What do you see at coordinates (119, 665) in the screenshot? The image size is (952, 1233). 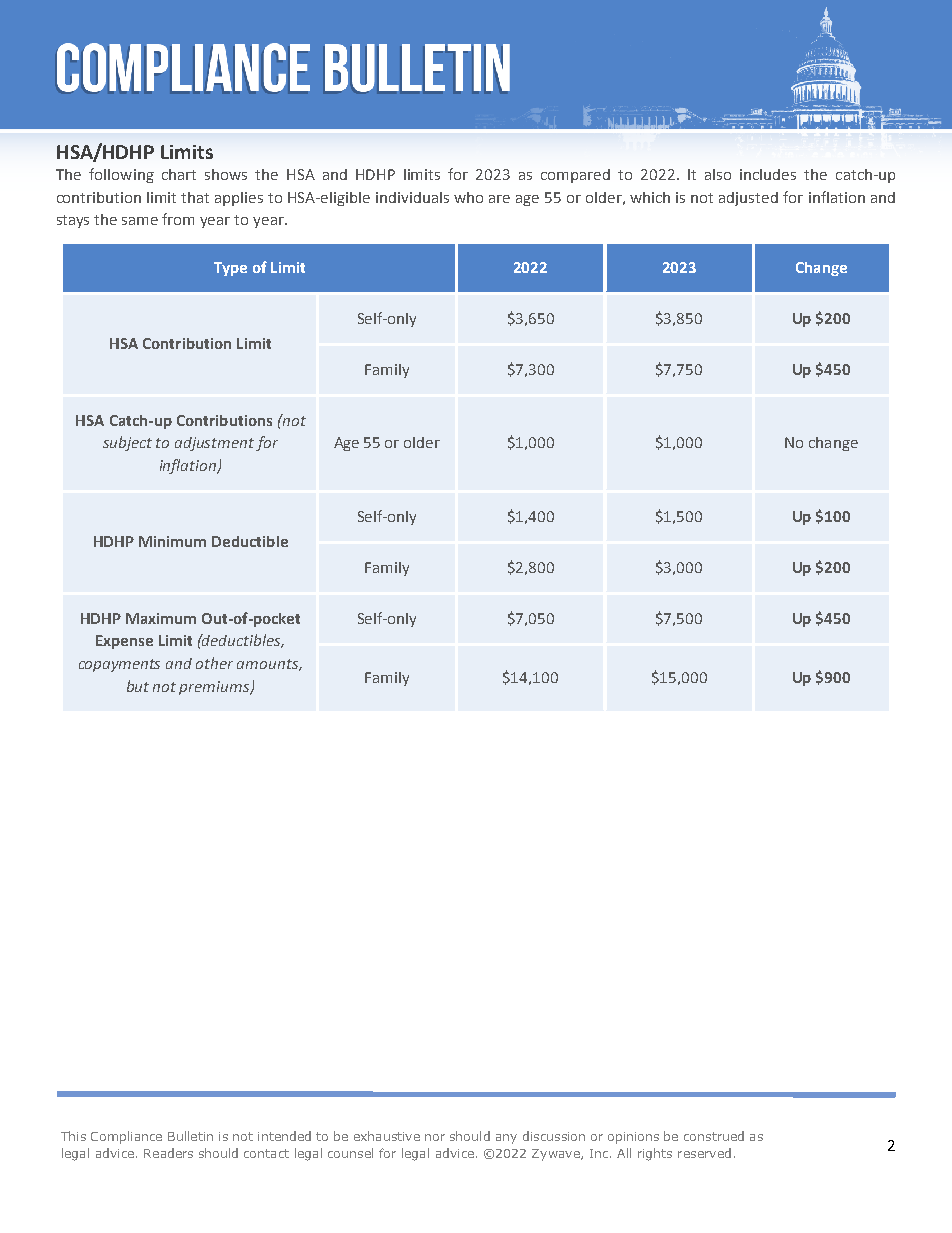 I see `copayments` at bounding box center [119, 665].
